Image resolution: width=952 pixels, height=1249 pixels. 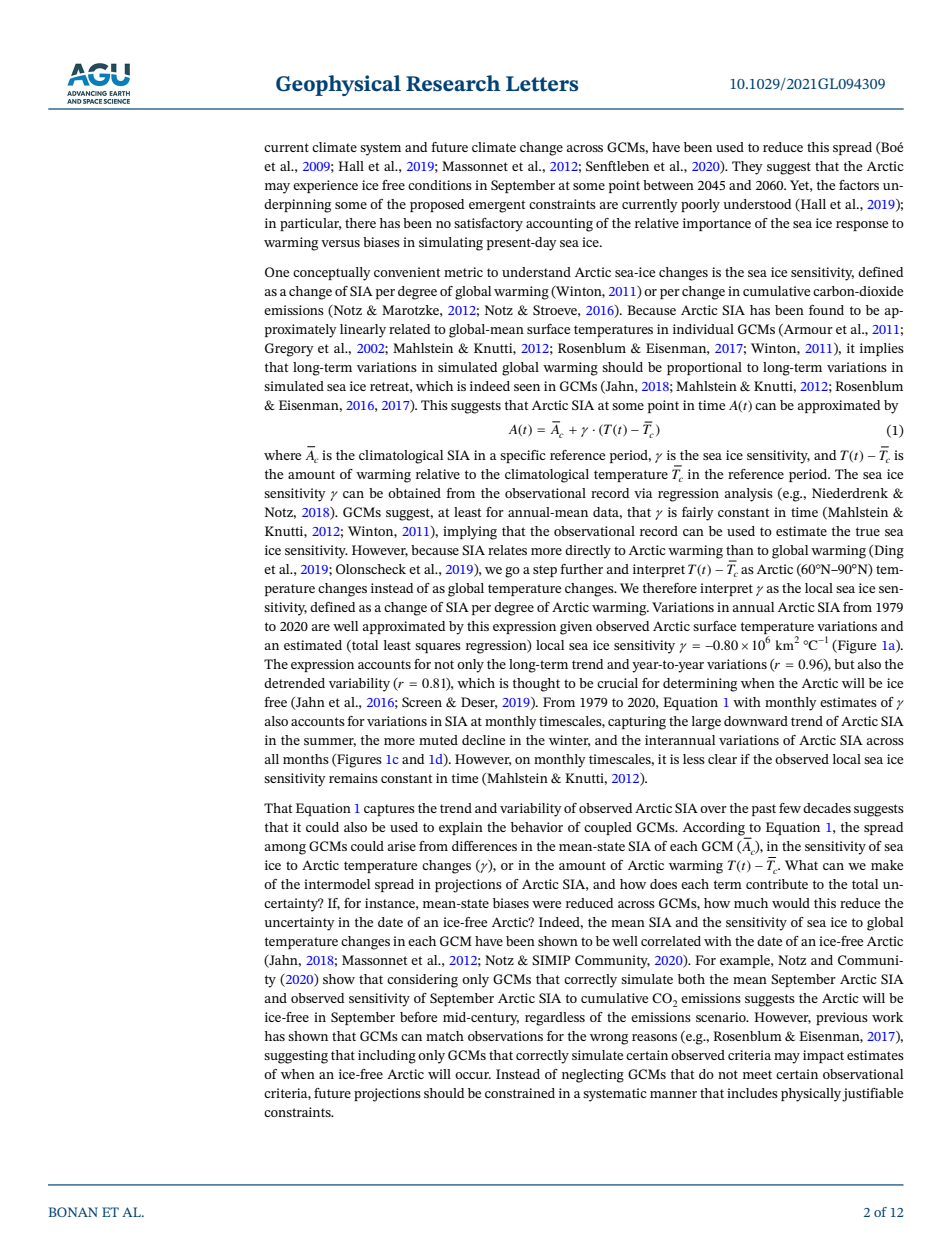 I want to click on Letters, so click(x=542, y=84).
